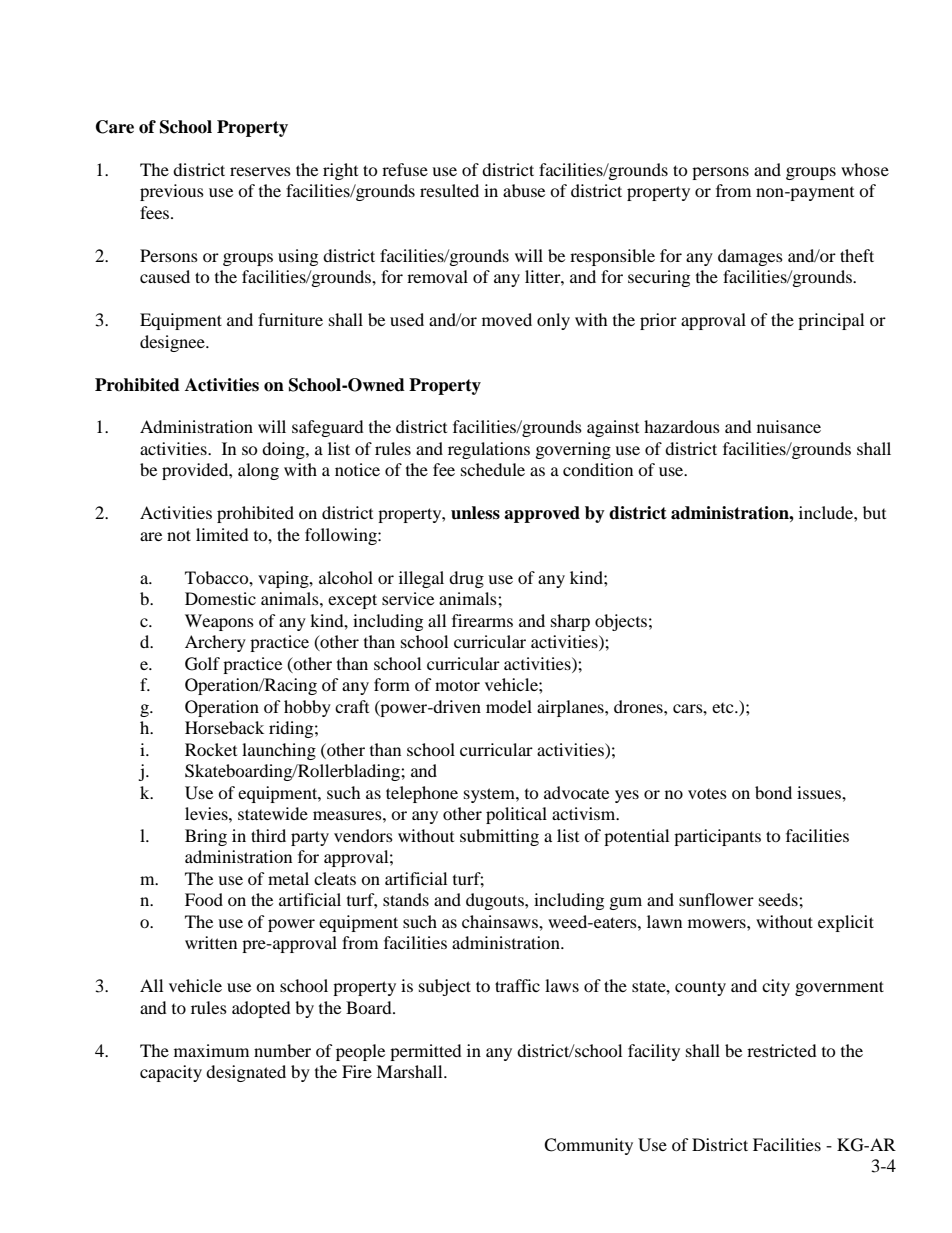 The image size is (952, 1233). I want to click on model, so click(509, 706).
